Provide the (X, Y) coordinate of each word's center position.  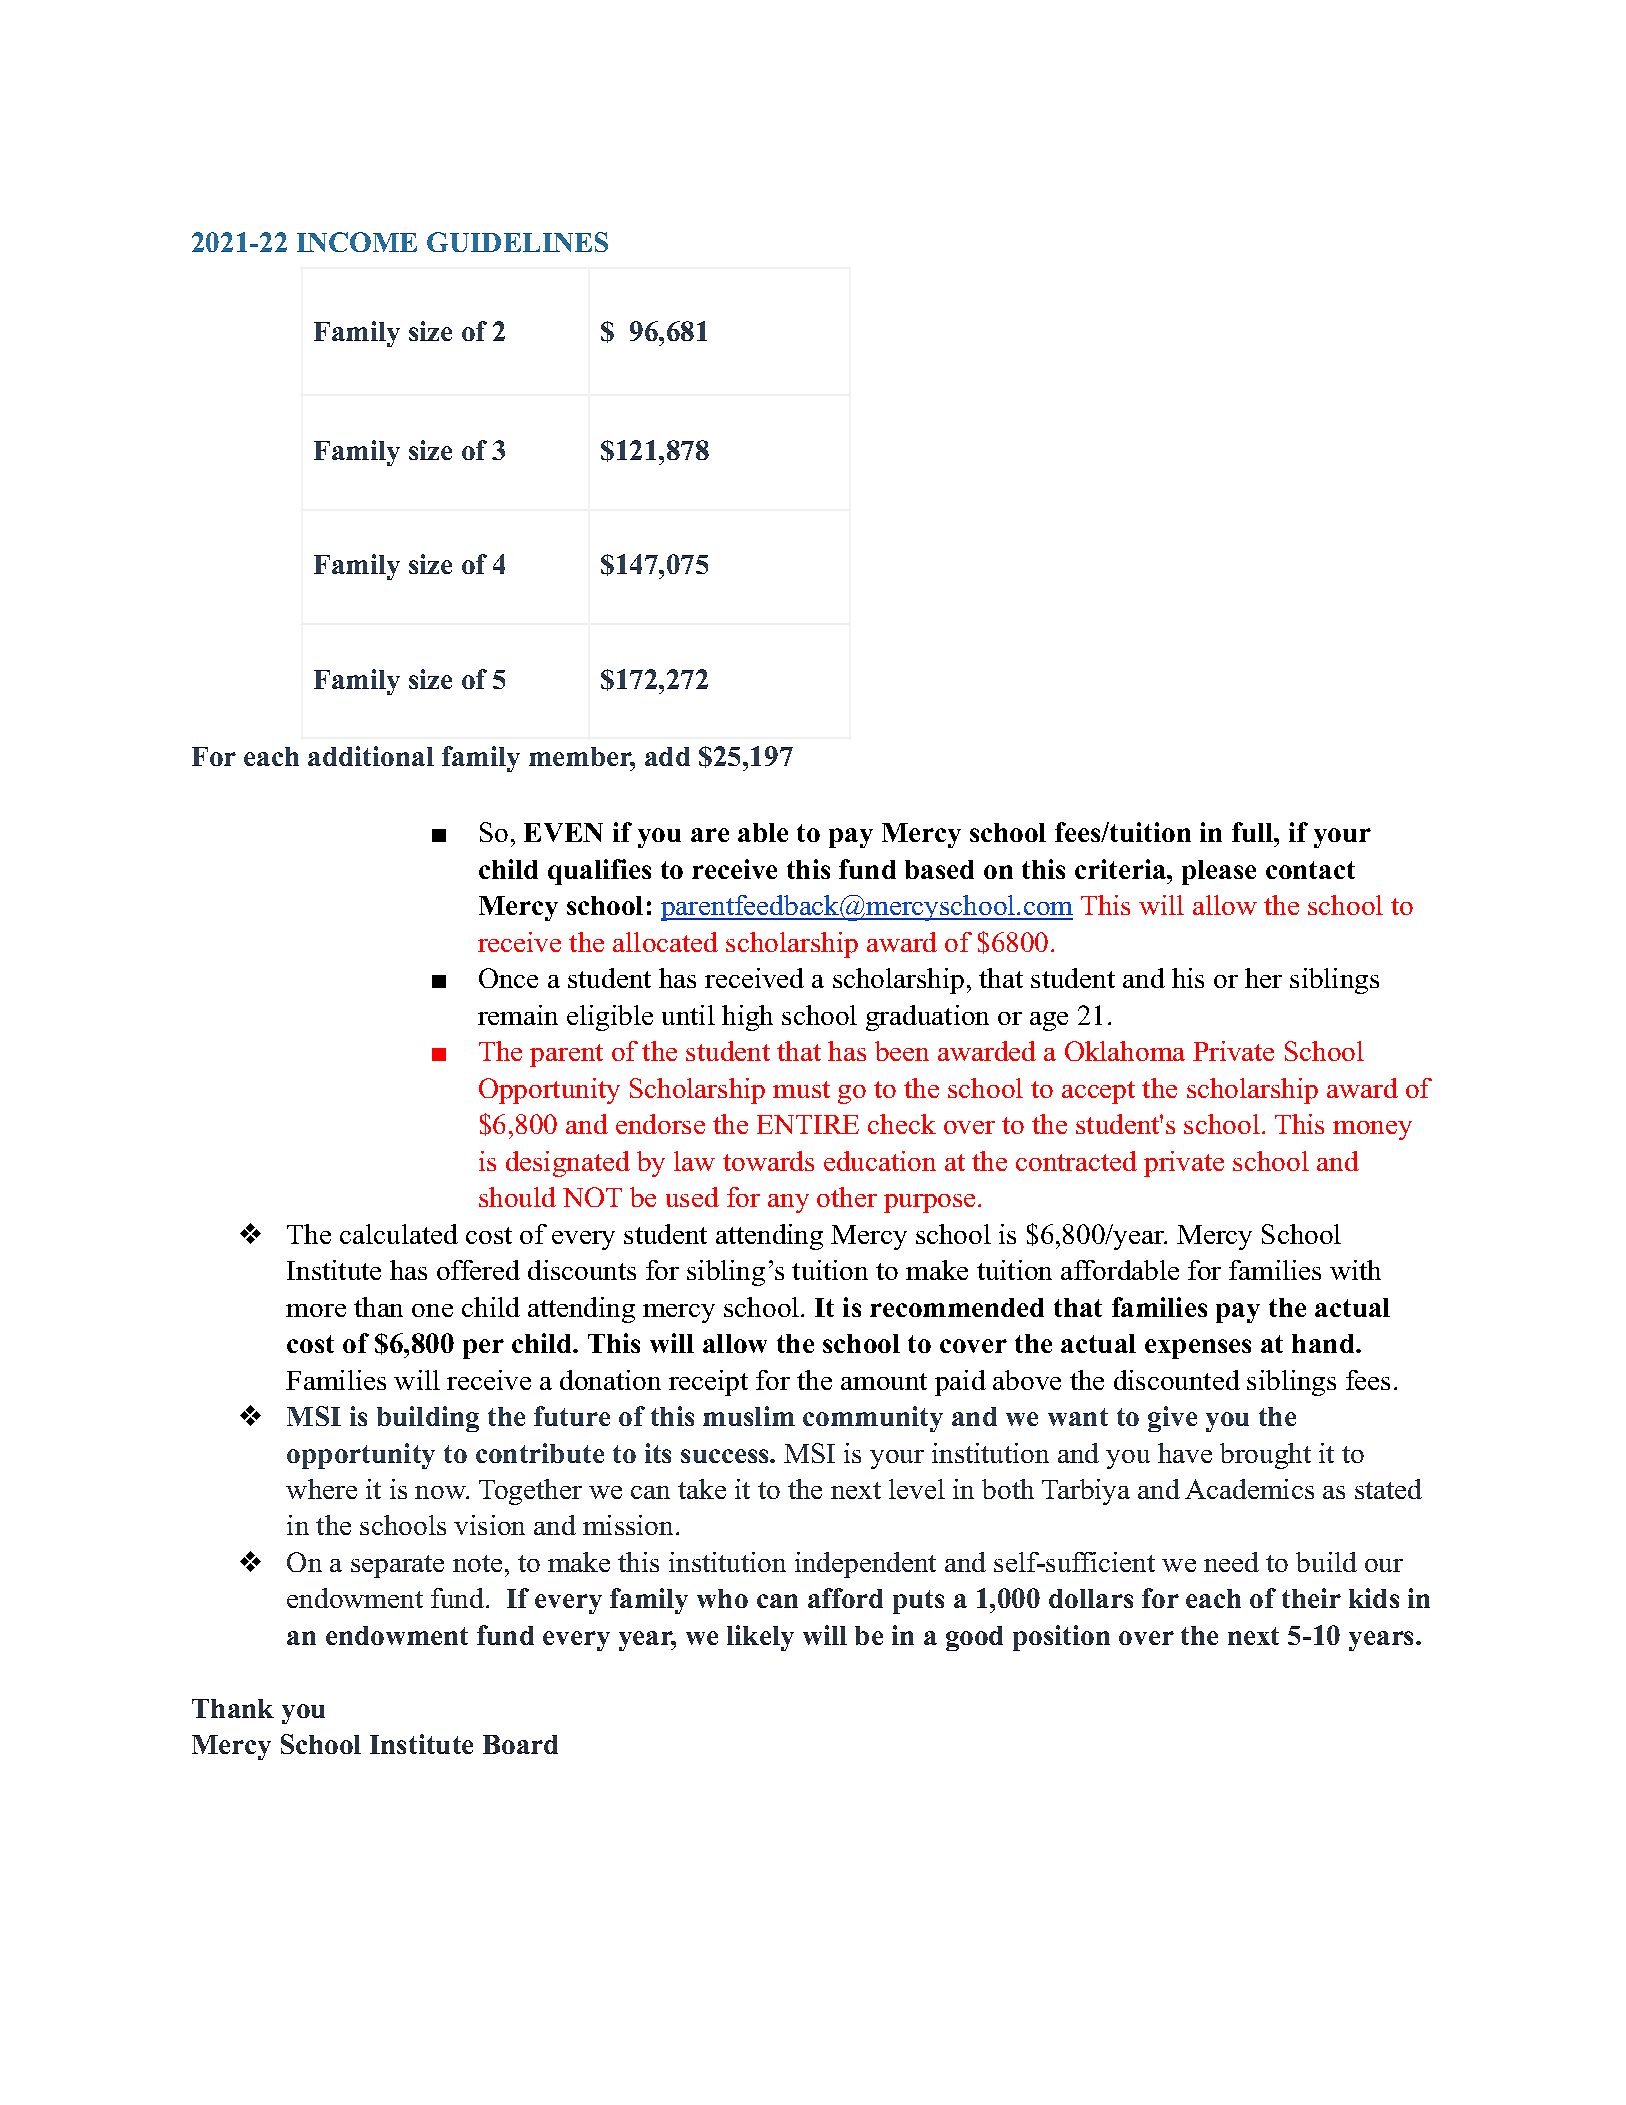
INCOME (357, 242)
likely (760, 1638)
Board (520, 1744)
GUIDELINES (517, 242)
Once (508, 978)
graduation (927, 1018)
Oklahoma (1125, 1051)
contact (1310, 870)
